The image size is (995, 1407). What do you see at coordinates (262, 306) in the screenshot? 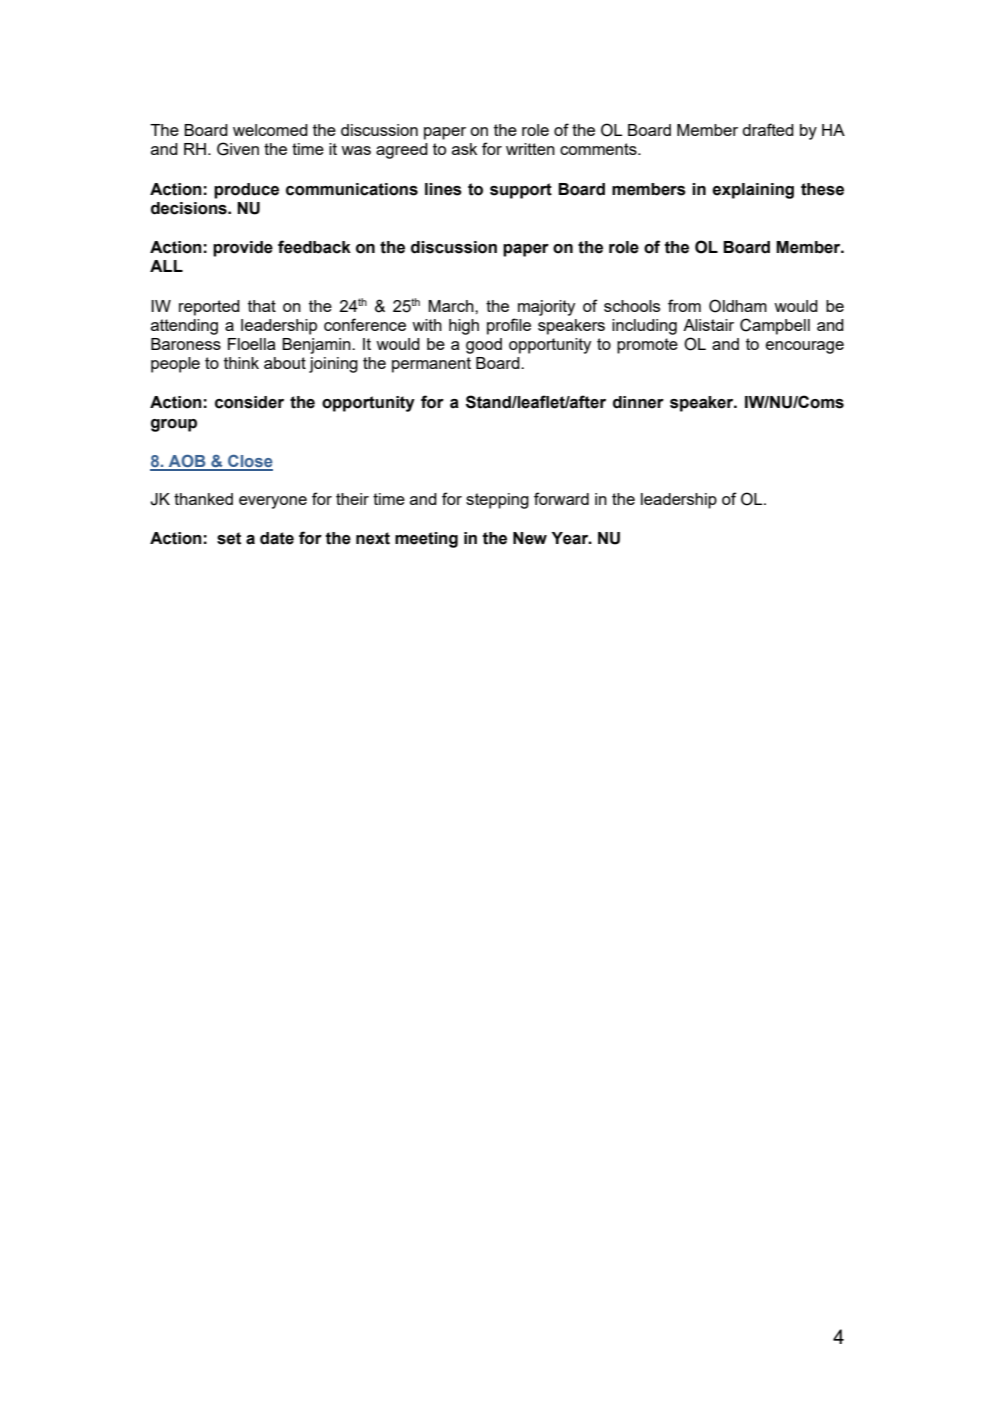
I see `that` at bounding box center [262, 306].
